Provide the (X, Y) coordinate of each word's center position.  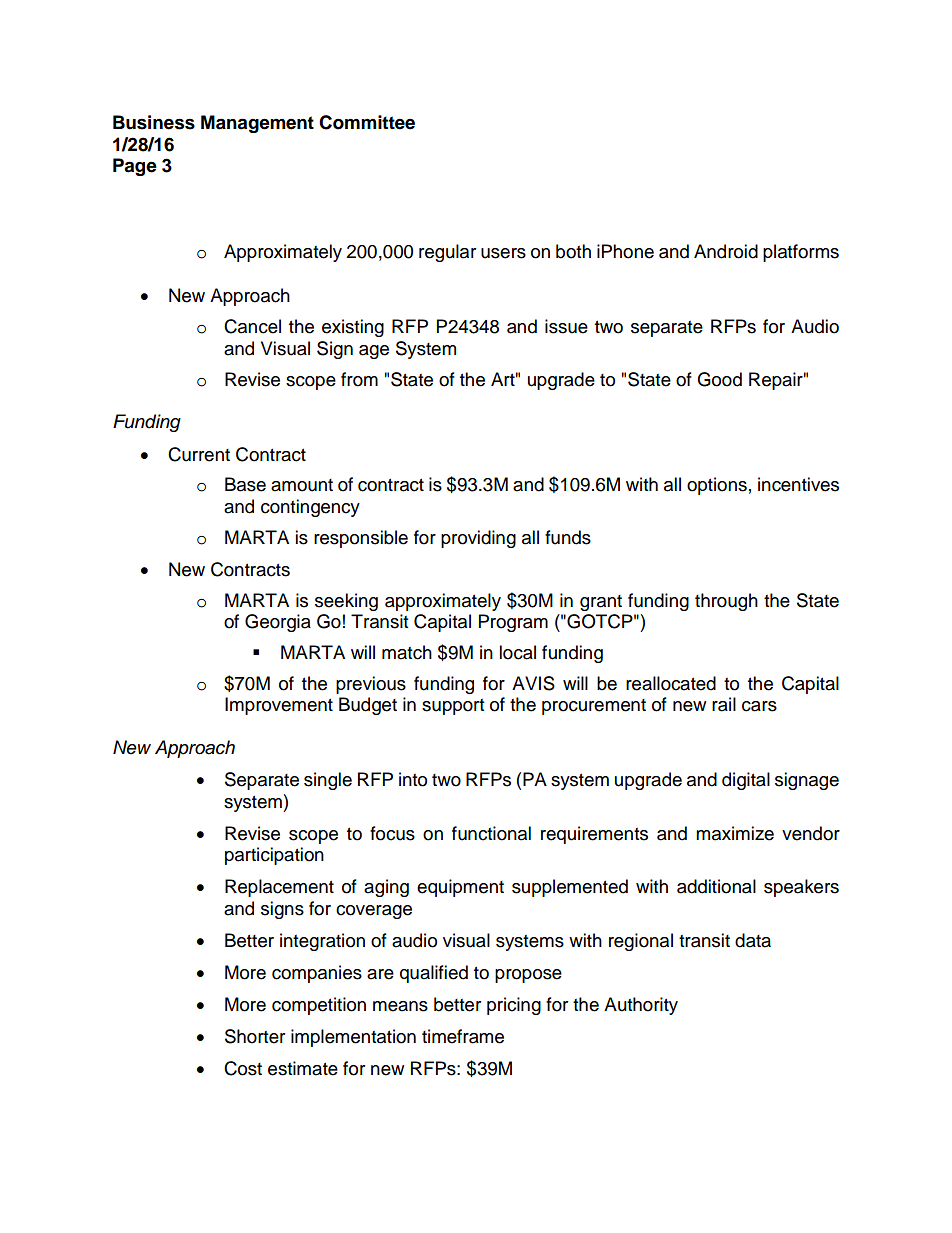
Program (513, 623)
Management (257, 124)
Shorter (255, 1036)
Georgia (278, 623)
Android (726, 251)
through (726, 602)
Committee (367, 122)
